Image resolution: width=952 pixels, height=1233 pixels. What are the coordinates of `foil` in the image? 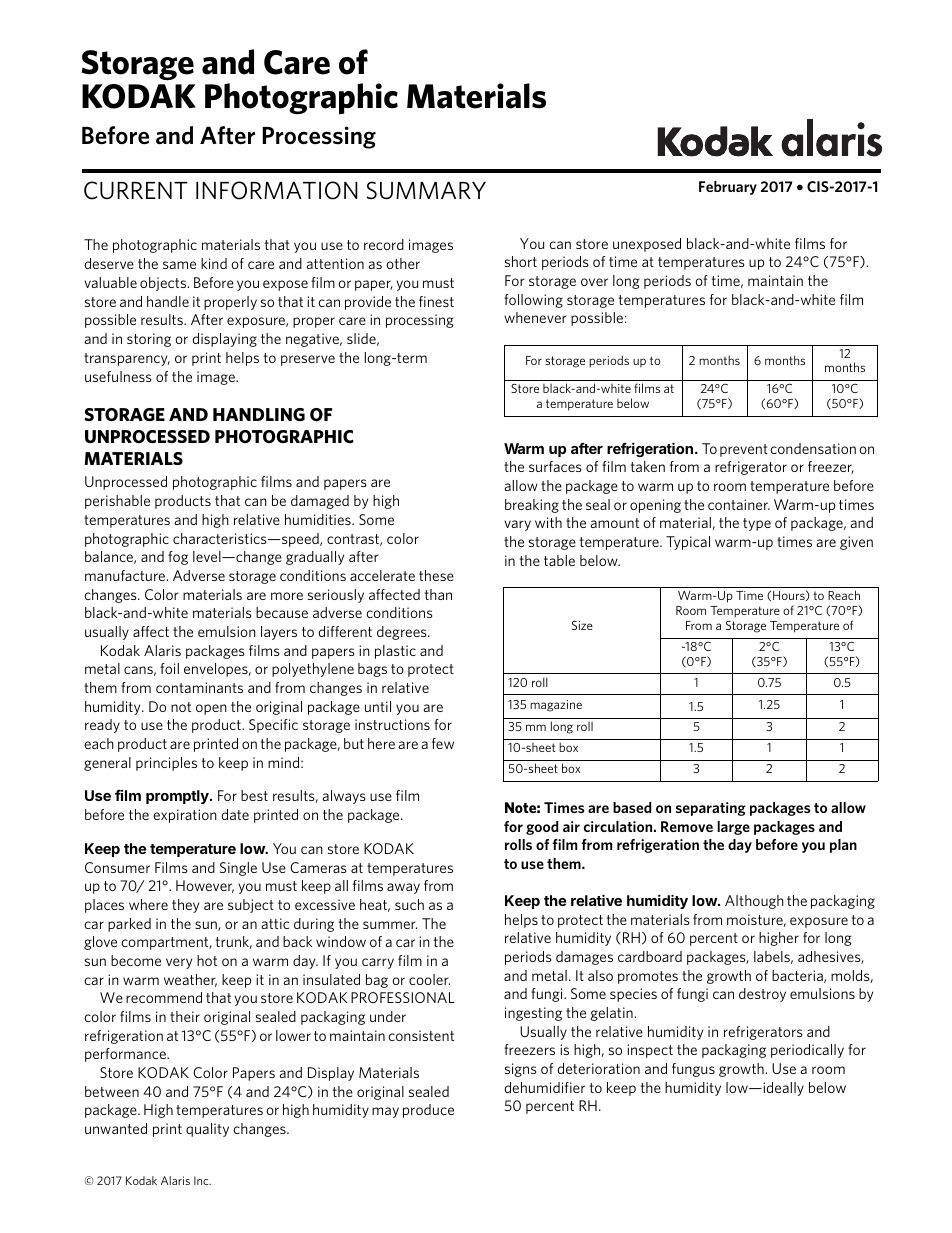 It's located at (169, 668).
